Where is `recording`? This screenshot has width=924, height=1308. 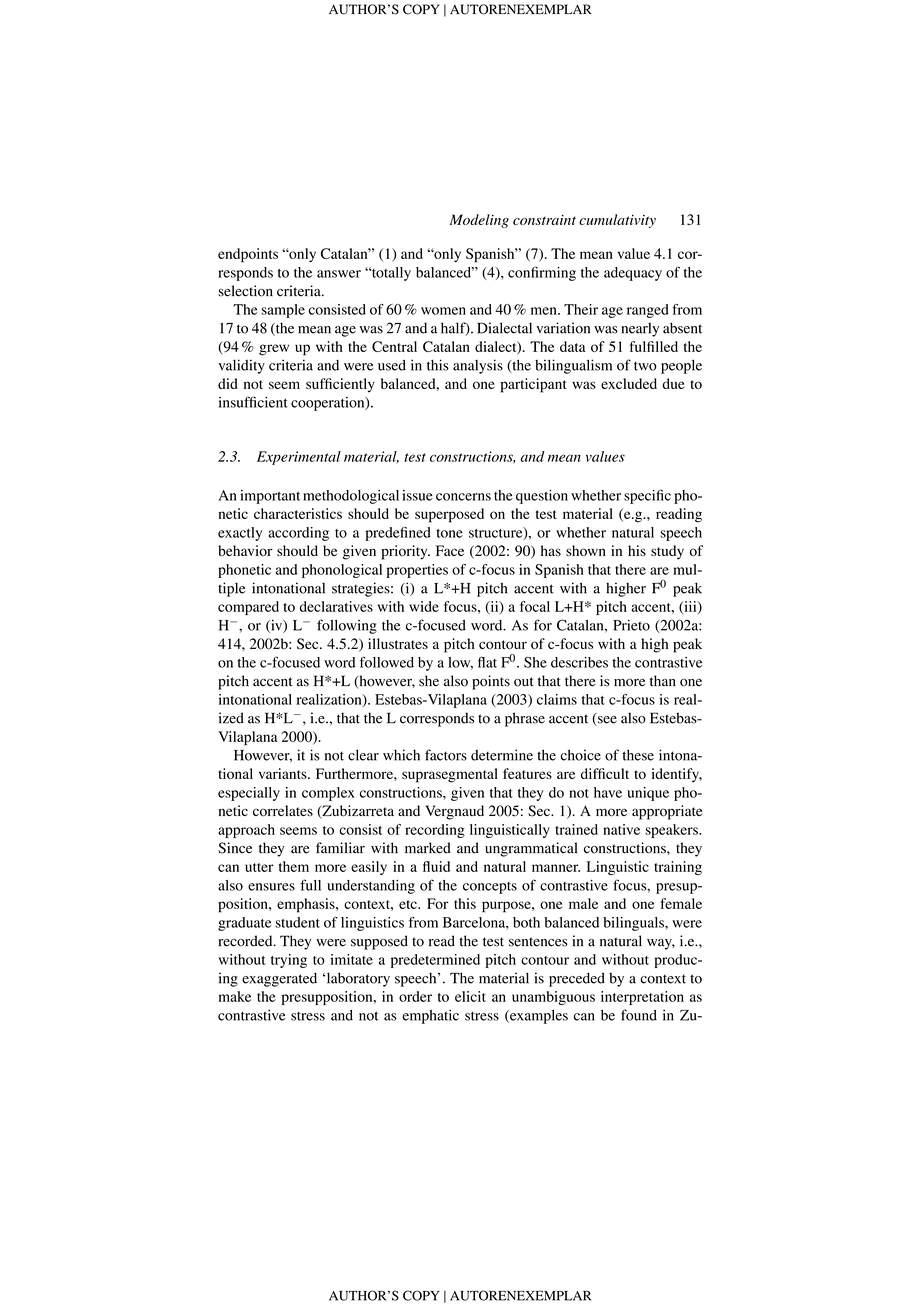
recording is located at coordinates (435, 831).
